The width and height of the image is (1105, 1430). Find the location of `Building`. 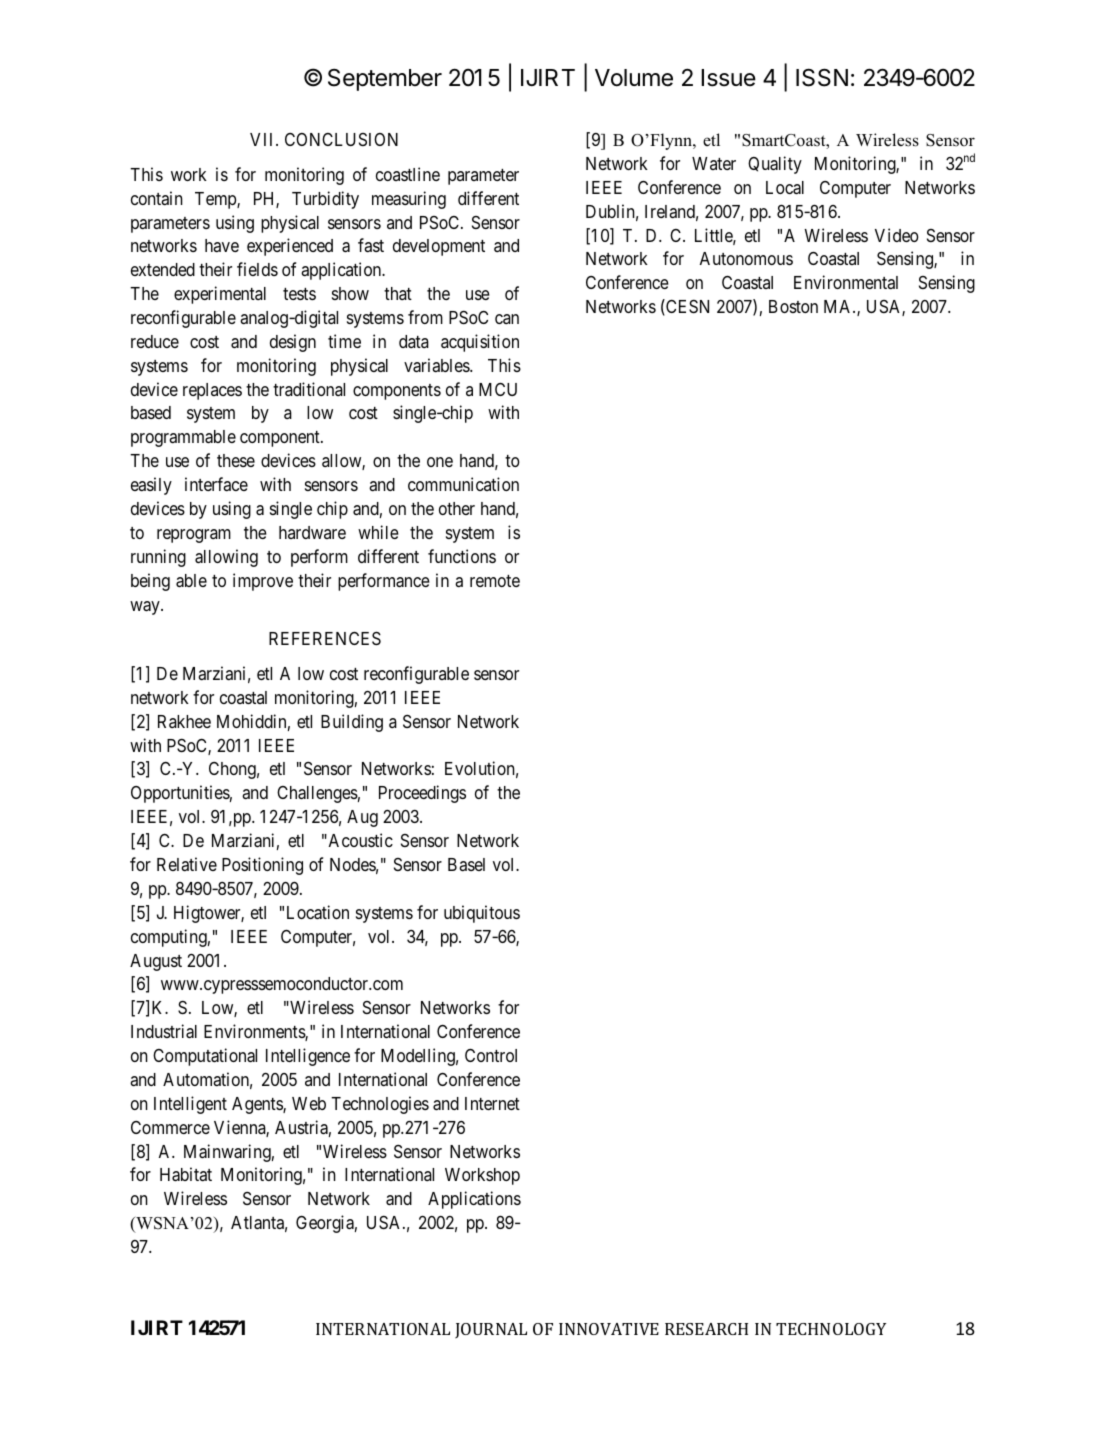

Building is located at coordinates (352, 723).
